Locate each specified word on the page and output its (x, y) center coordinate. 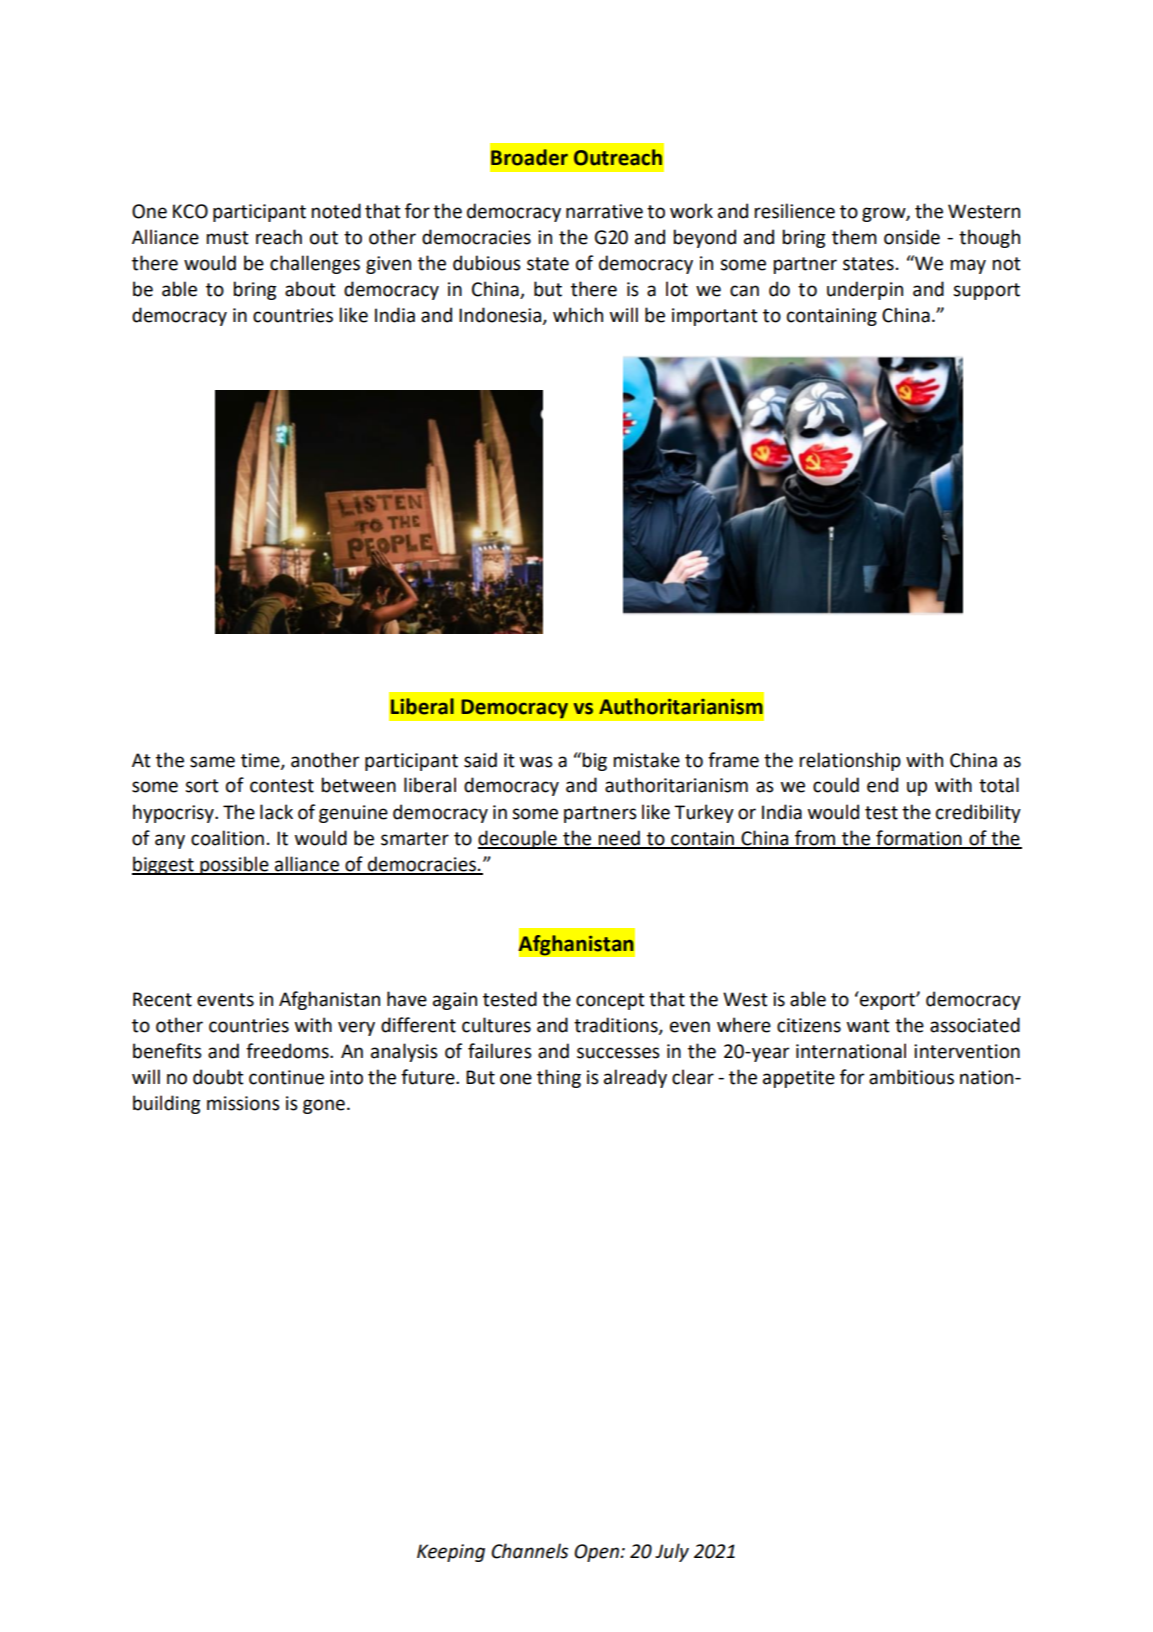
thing (559, 1078)
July (672, 1552)
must (228, 238)
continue (286, 1077)
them (854, 237)
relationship (850, 761)
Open (597, 1553)
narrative (604, 211)
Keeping (451, 1553)
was (536, 762)
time (261, 761)
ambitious (911, 1077)
